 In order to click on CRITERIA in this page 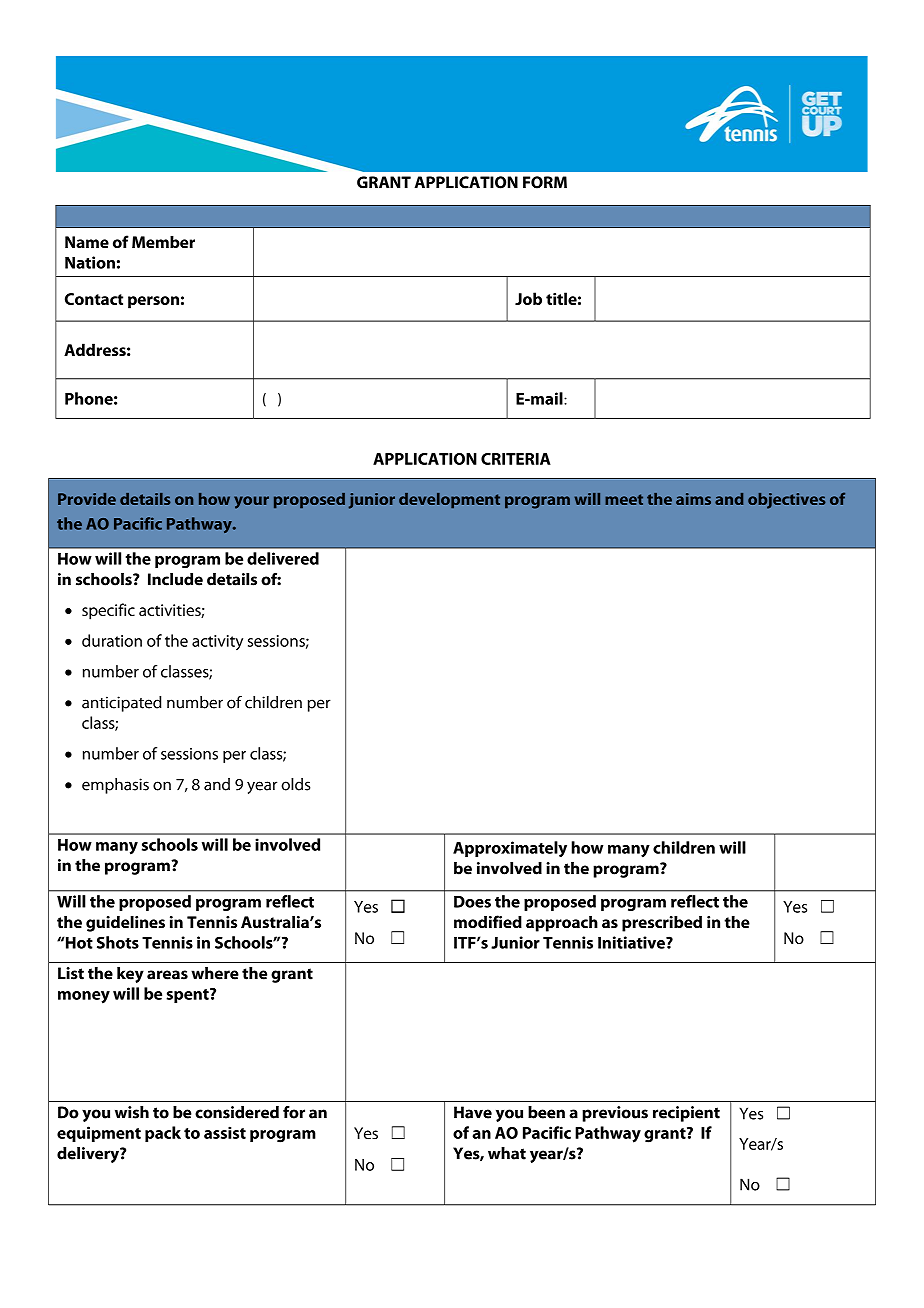, I will do `click(516, 459)`.
